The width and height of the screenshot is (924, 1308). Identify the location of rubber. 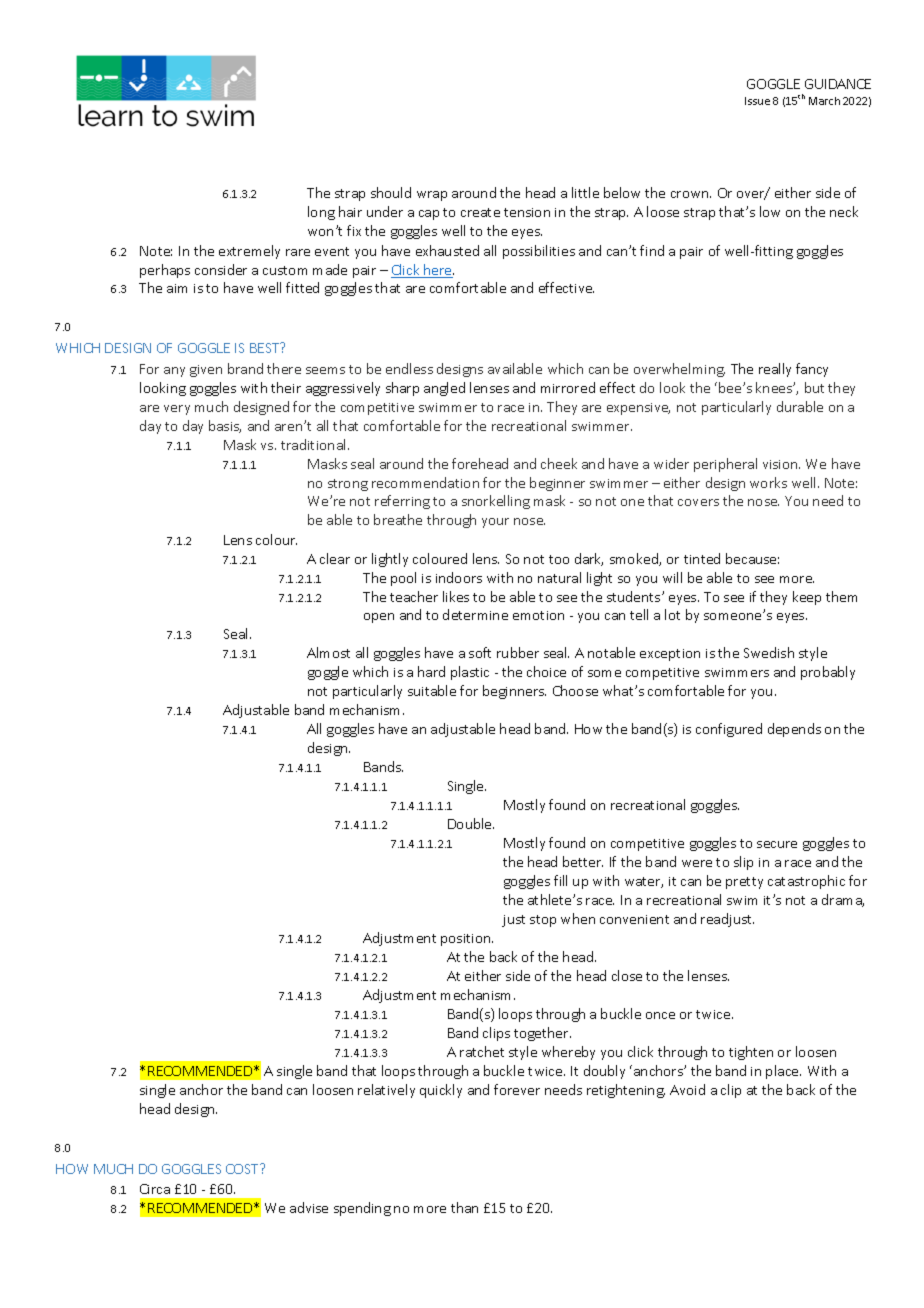
(518, 652).
